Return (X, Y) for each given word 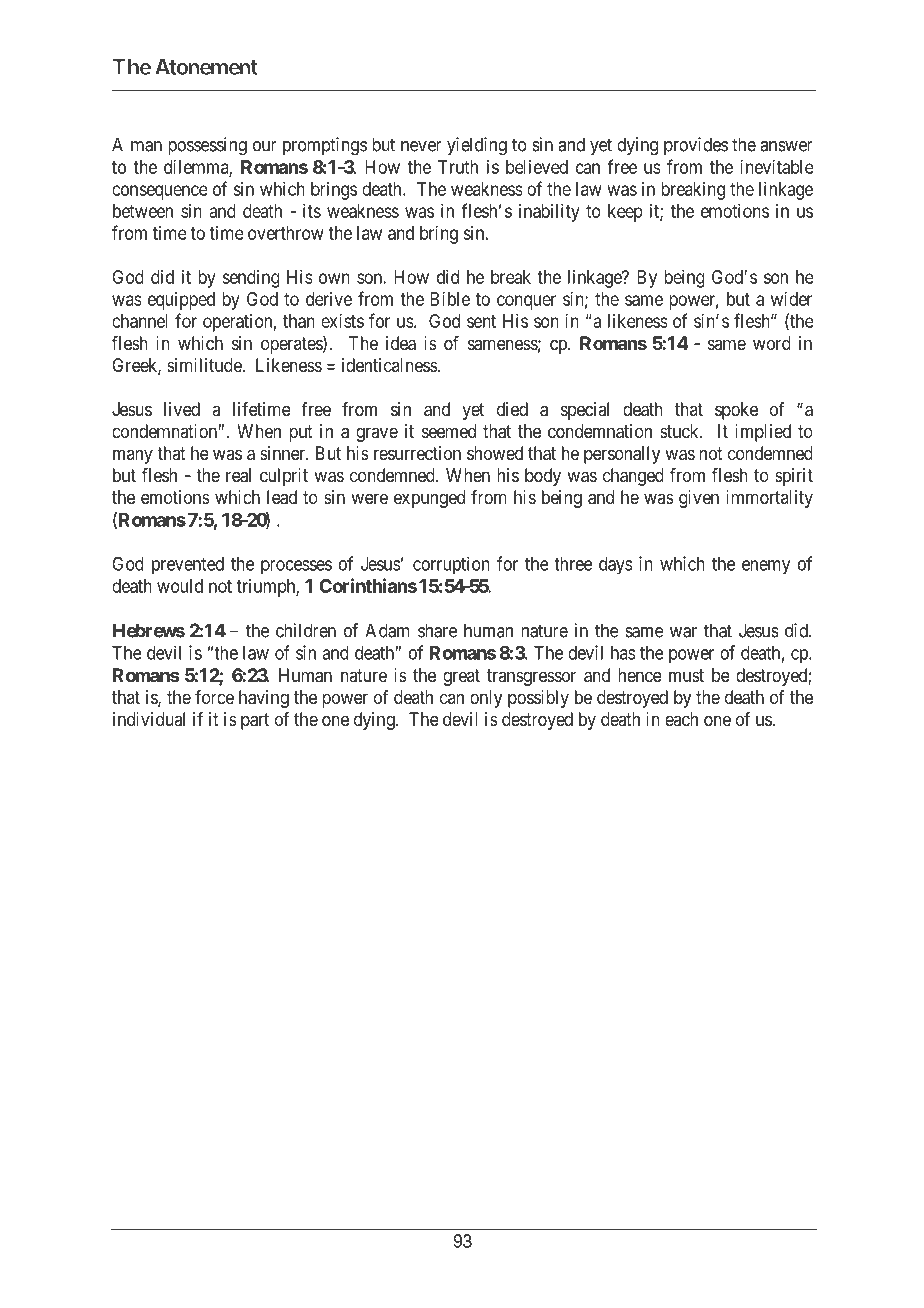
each (681, 719)
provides (696, 146)
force (214, 697)
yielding (477, 146)
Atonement (206, 67)
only (486, 699)
